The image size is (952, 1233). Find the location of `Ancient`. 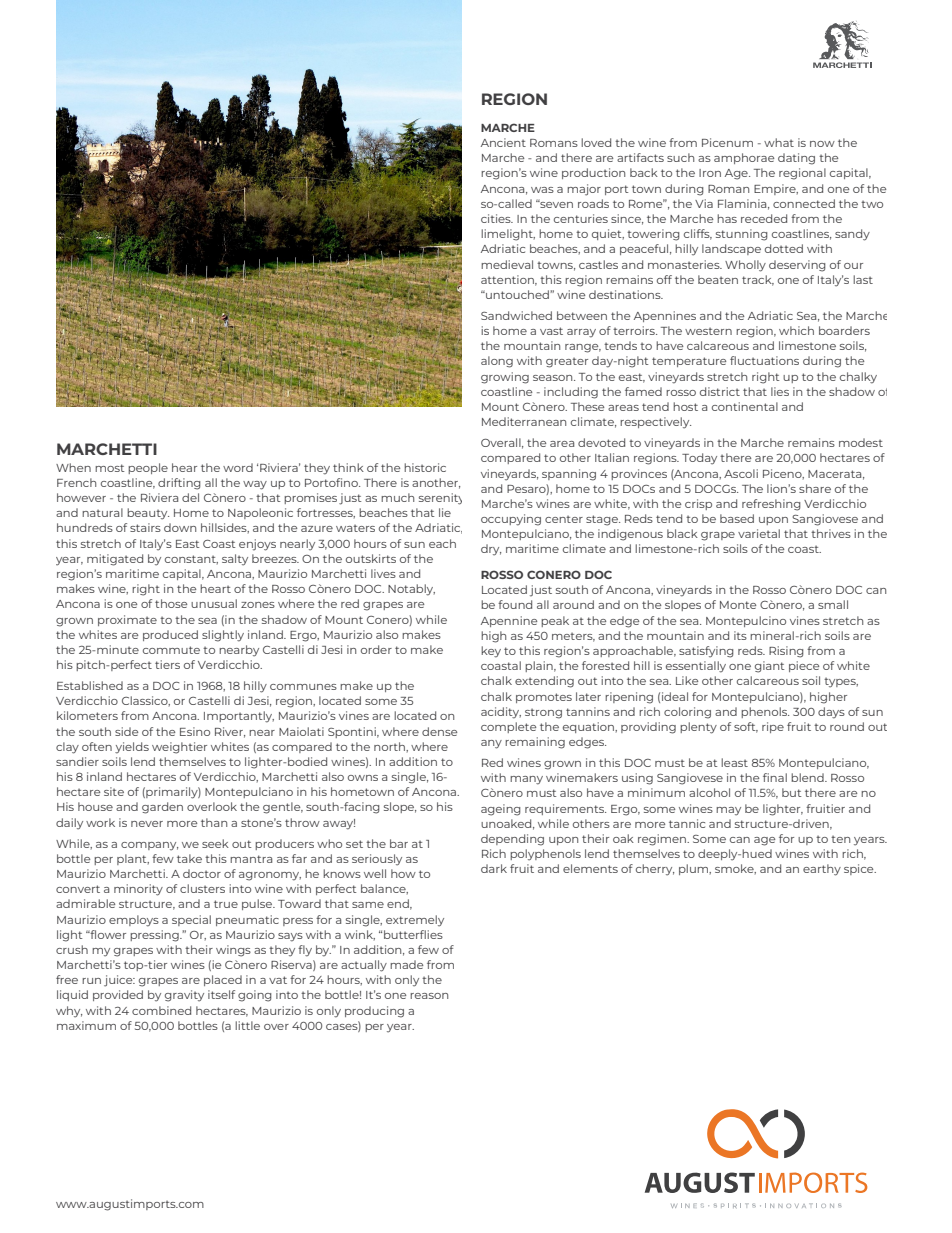

Ancient is located at coordinates (503, 142).
